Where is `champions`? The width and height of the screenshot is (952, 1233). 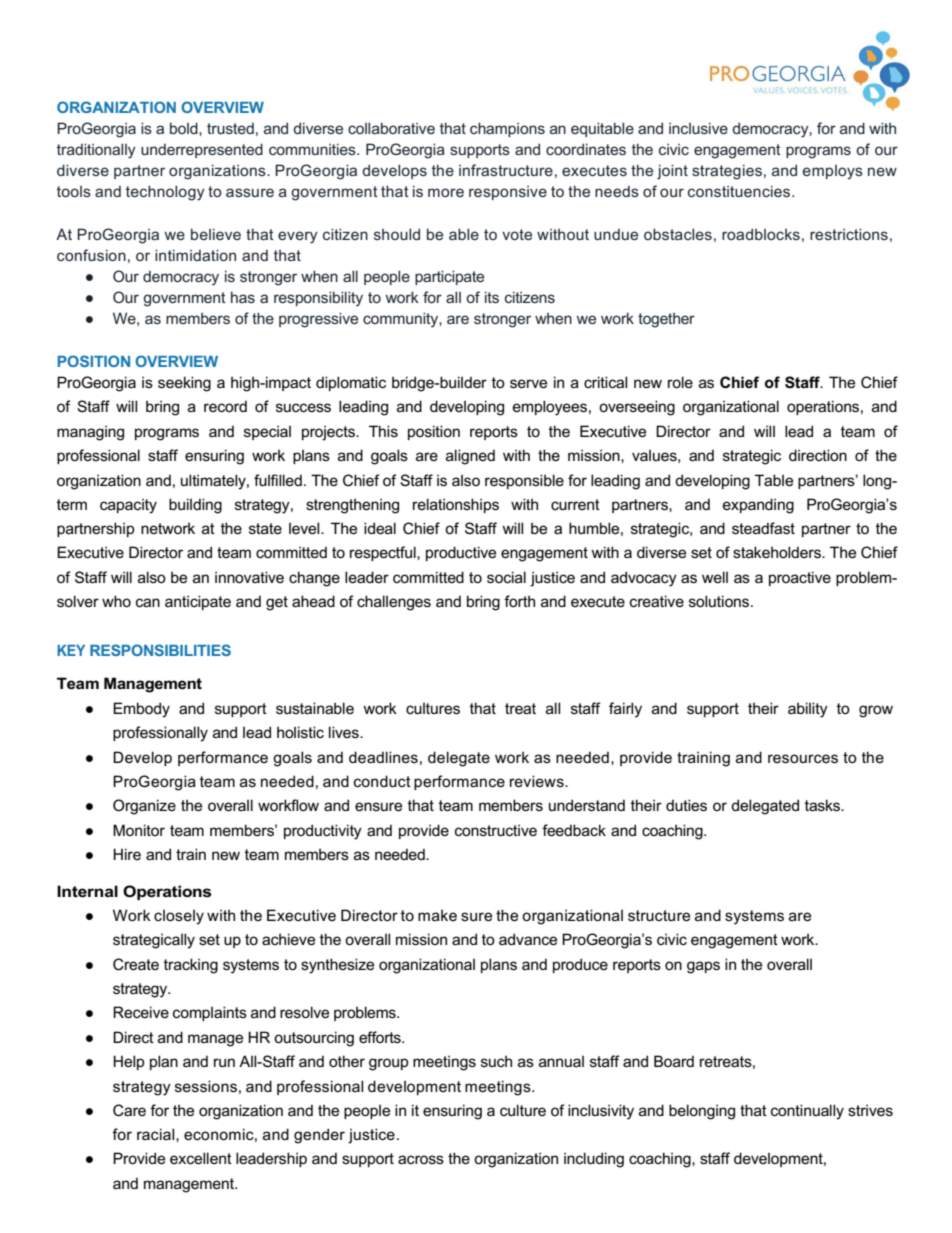
champions is located at coordinates (507, 129).
